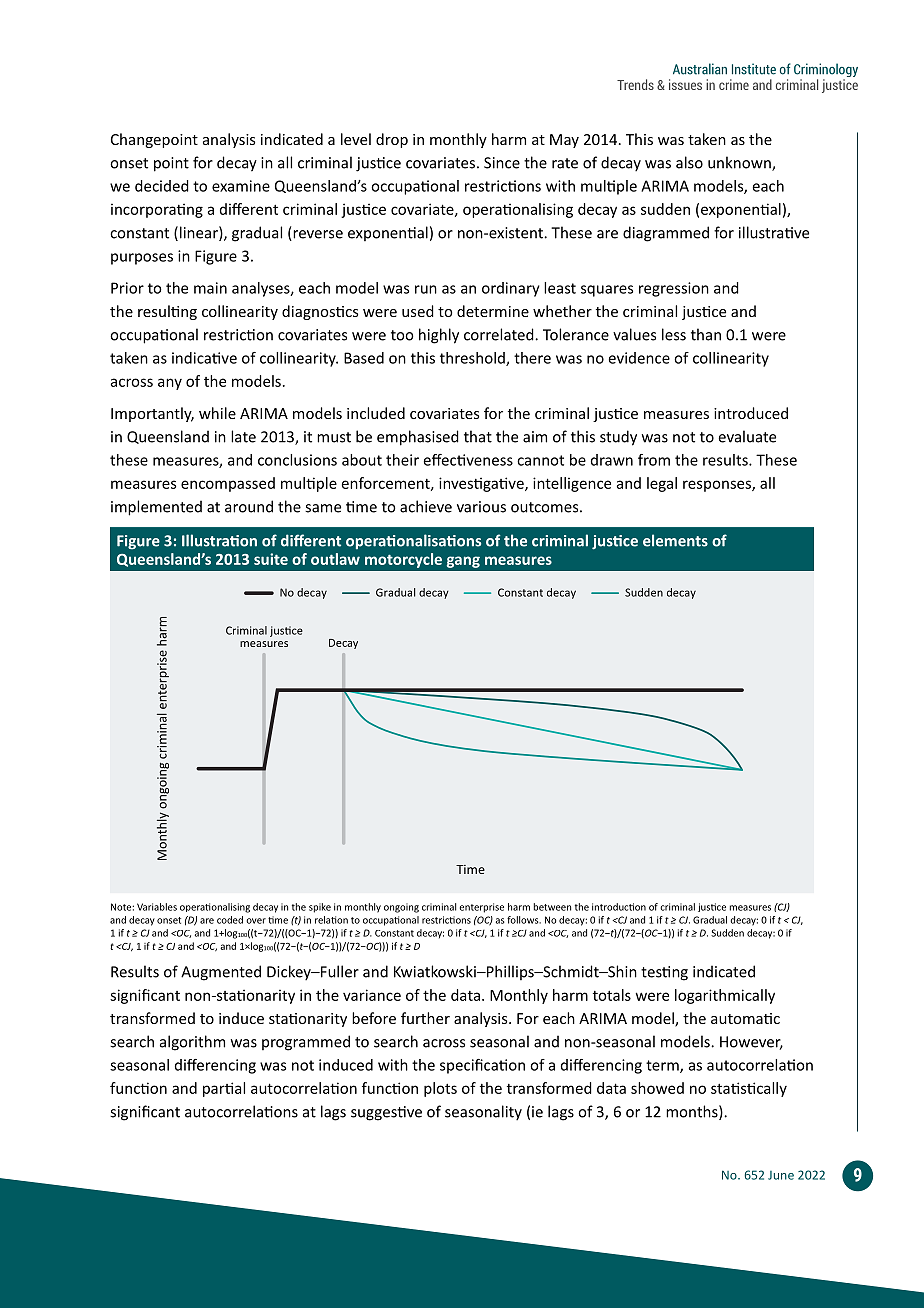 This image has width=924, height=1308. Describe the element at coordinates (463, 562) in the image. I see `gang` at that location.
